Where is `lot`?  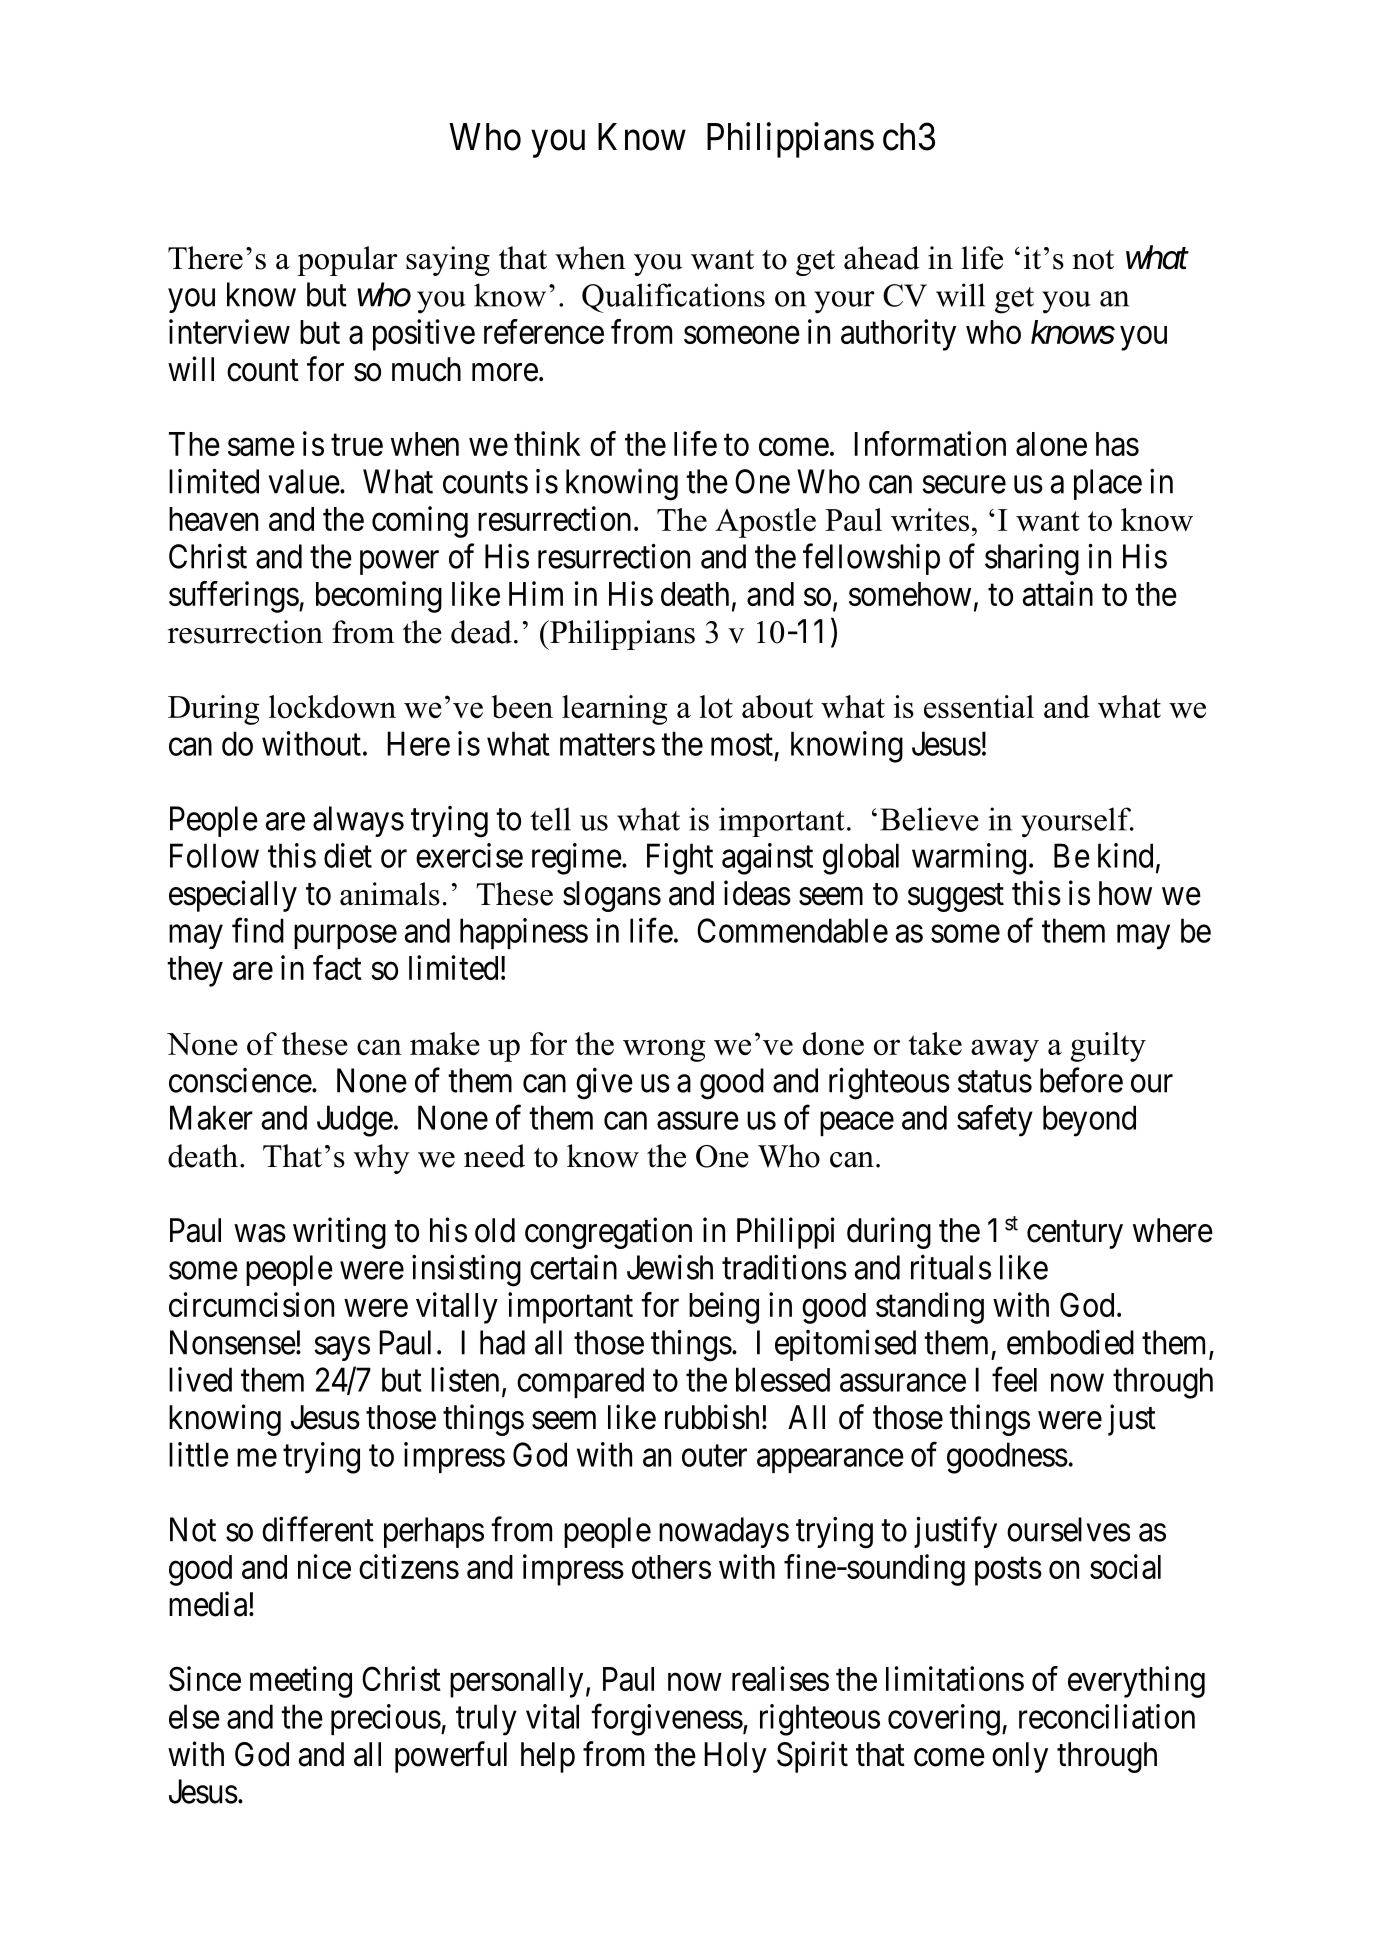
lot is located at coordinates (716, 706).
